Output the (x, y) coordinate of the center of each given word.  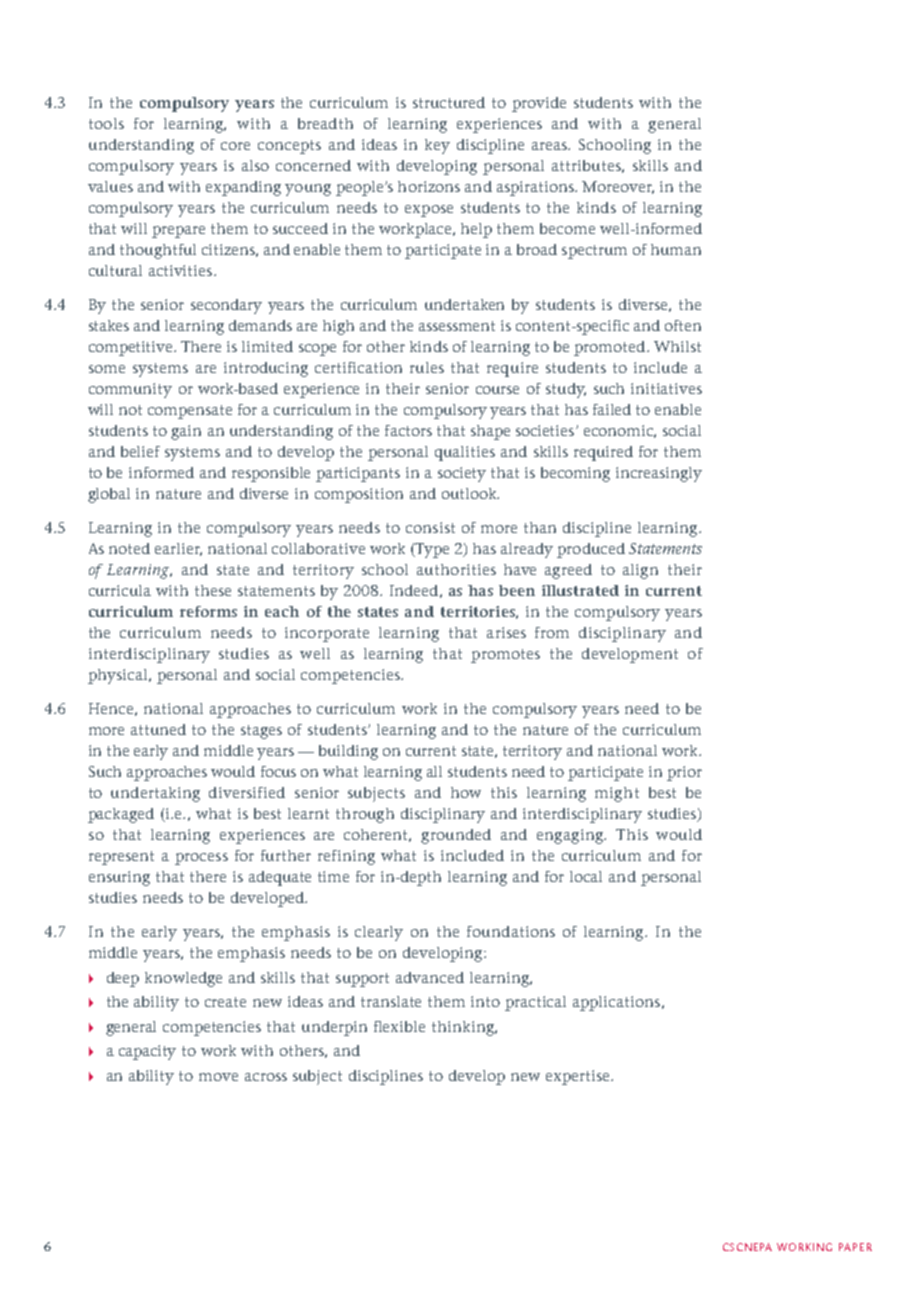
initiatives (666, 388)
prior (684, 773)
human (676, 249)
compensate (190, 412)
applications (618, 1003)
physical (119, 676)
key (437, 146)
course (497, 390)
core (235, 146)
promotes (505, 656)
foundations (511, 931)
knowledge (183, 979)
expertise (579, 1077)
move (218, 1077)
